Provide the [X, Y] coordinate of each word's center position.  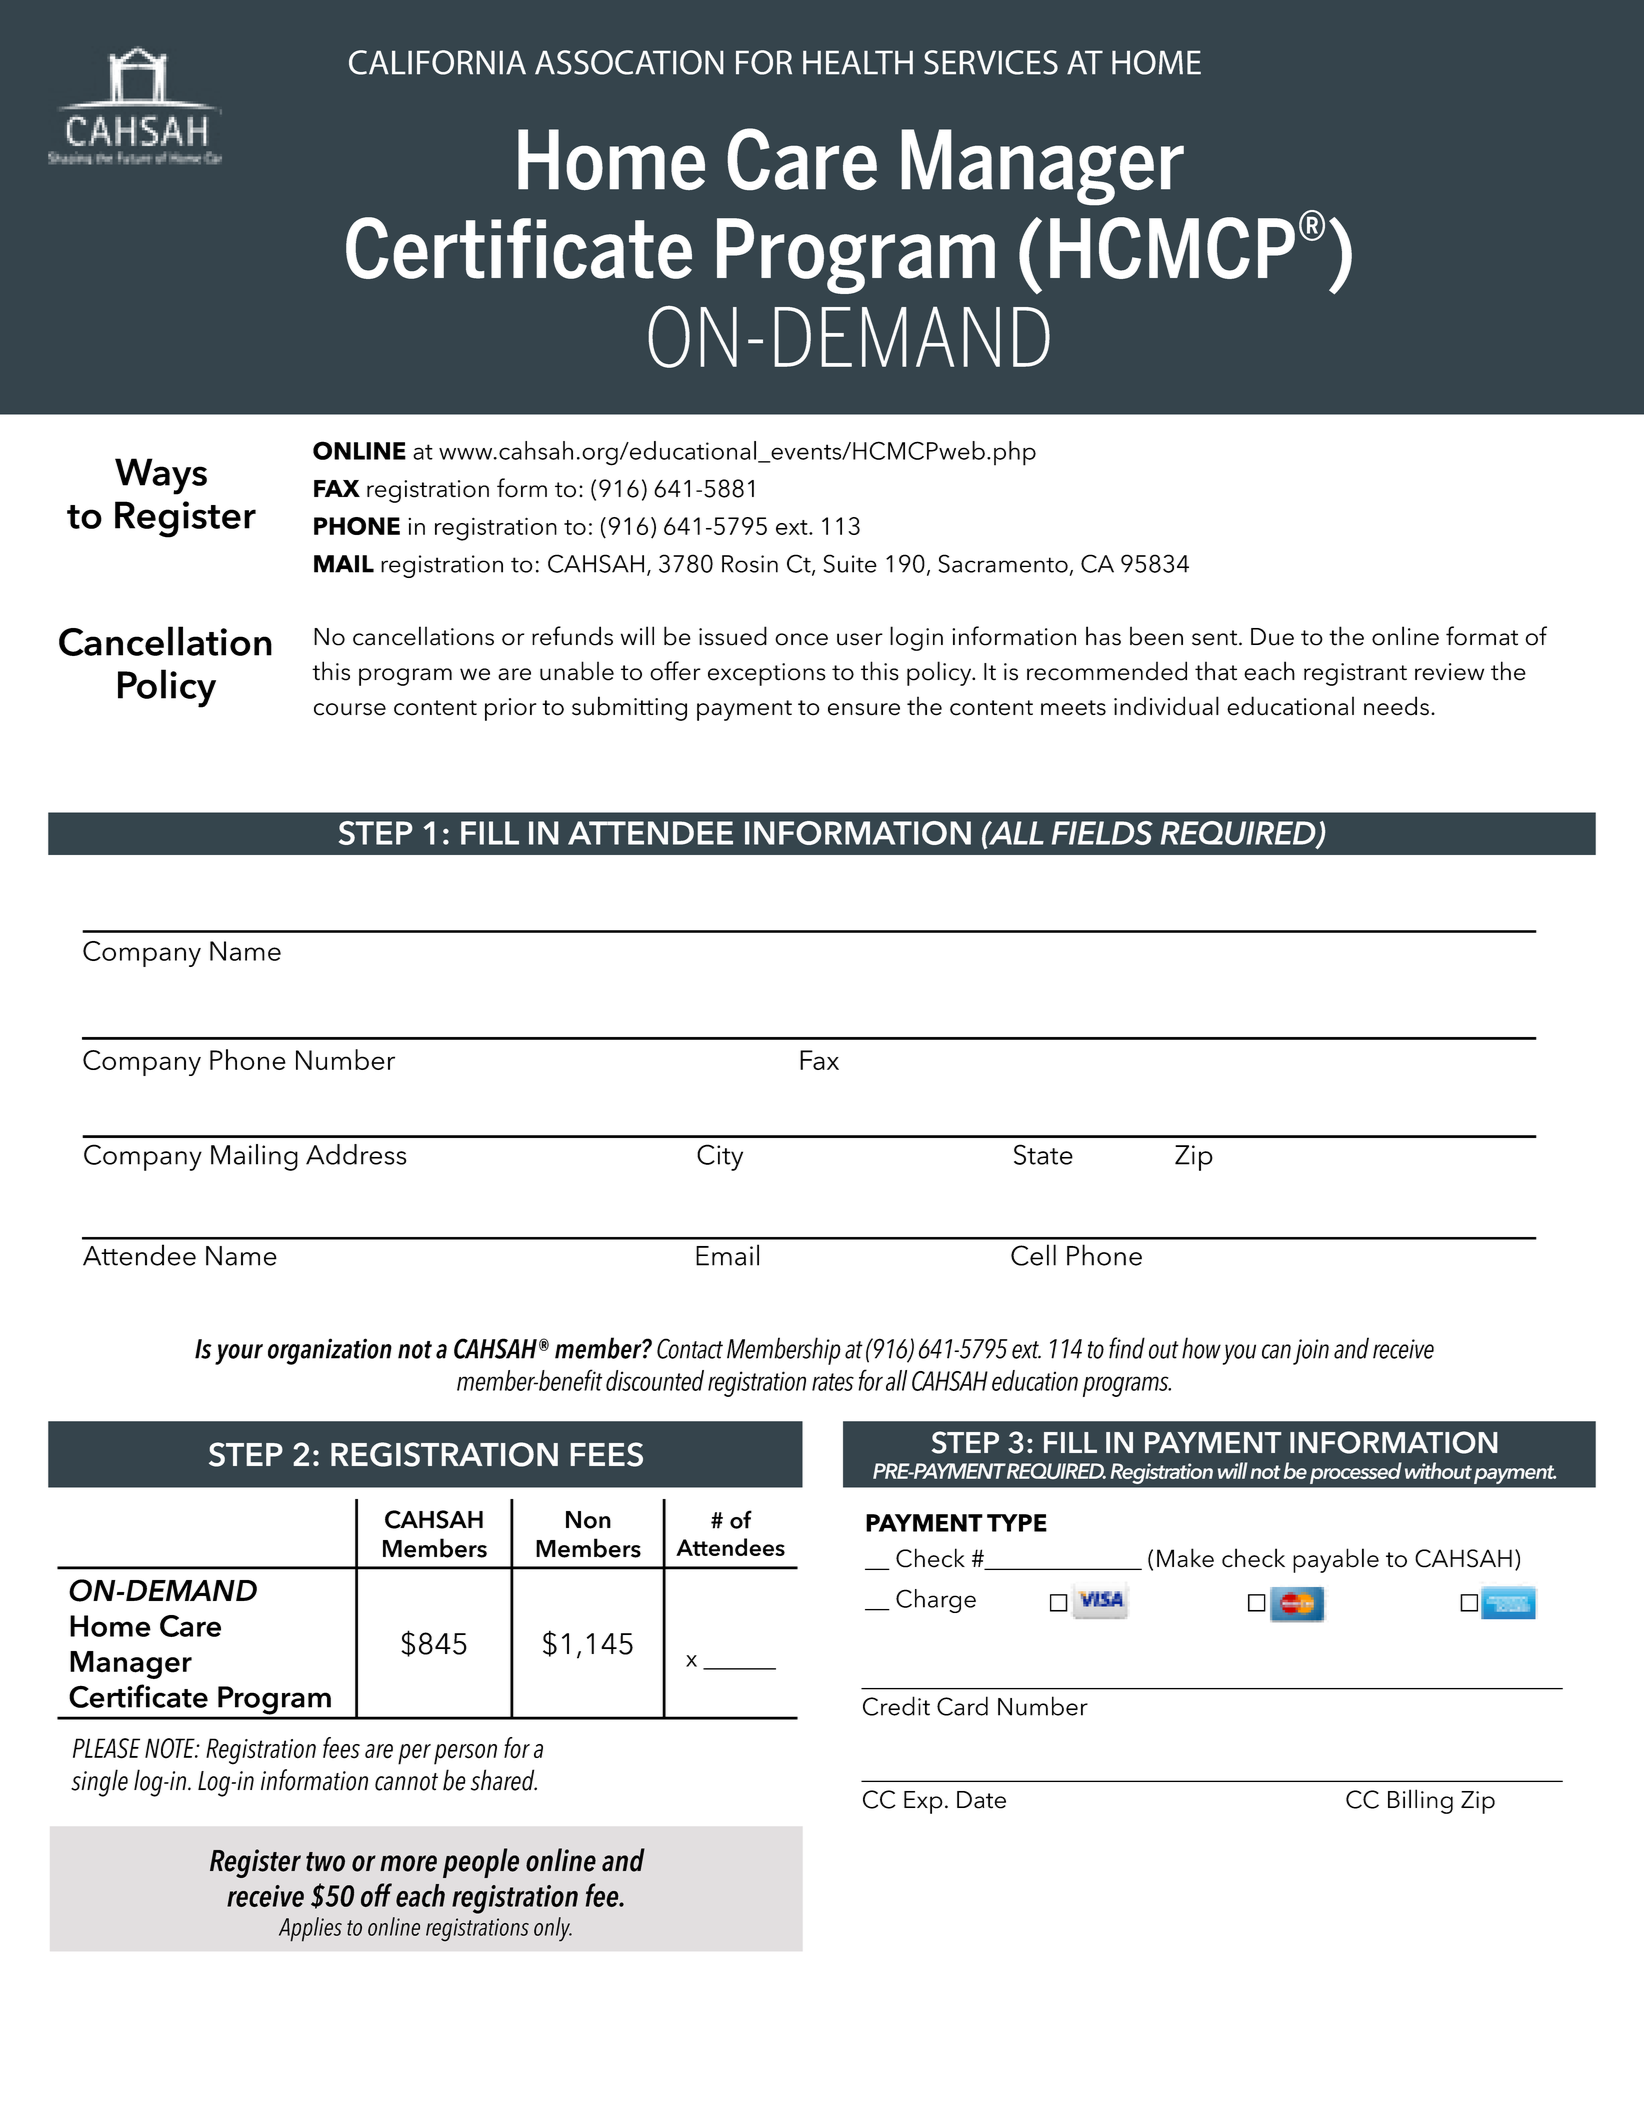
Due [1272, 637]
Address [356, 1154]
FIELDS [1102, 833]
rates [833, 1382]
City [720, 1157]
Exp [923, 1802]
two [325, 1862]
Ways [161, 476]
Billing [1420, 1801]
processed [1356, 1473]
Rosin [750, 564]
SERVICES [991, 62]
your [239, 1354]
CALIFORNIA [437, 62]
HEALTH [858, 62]
